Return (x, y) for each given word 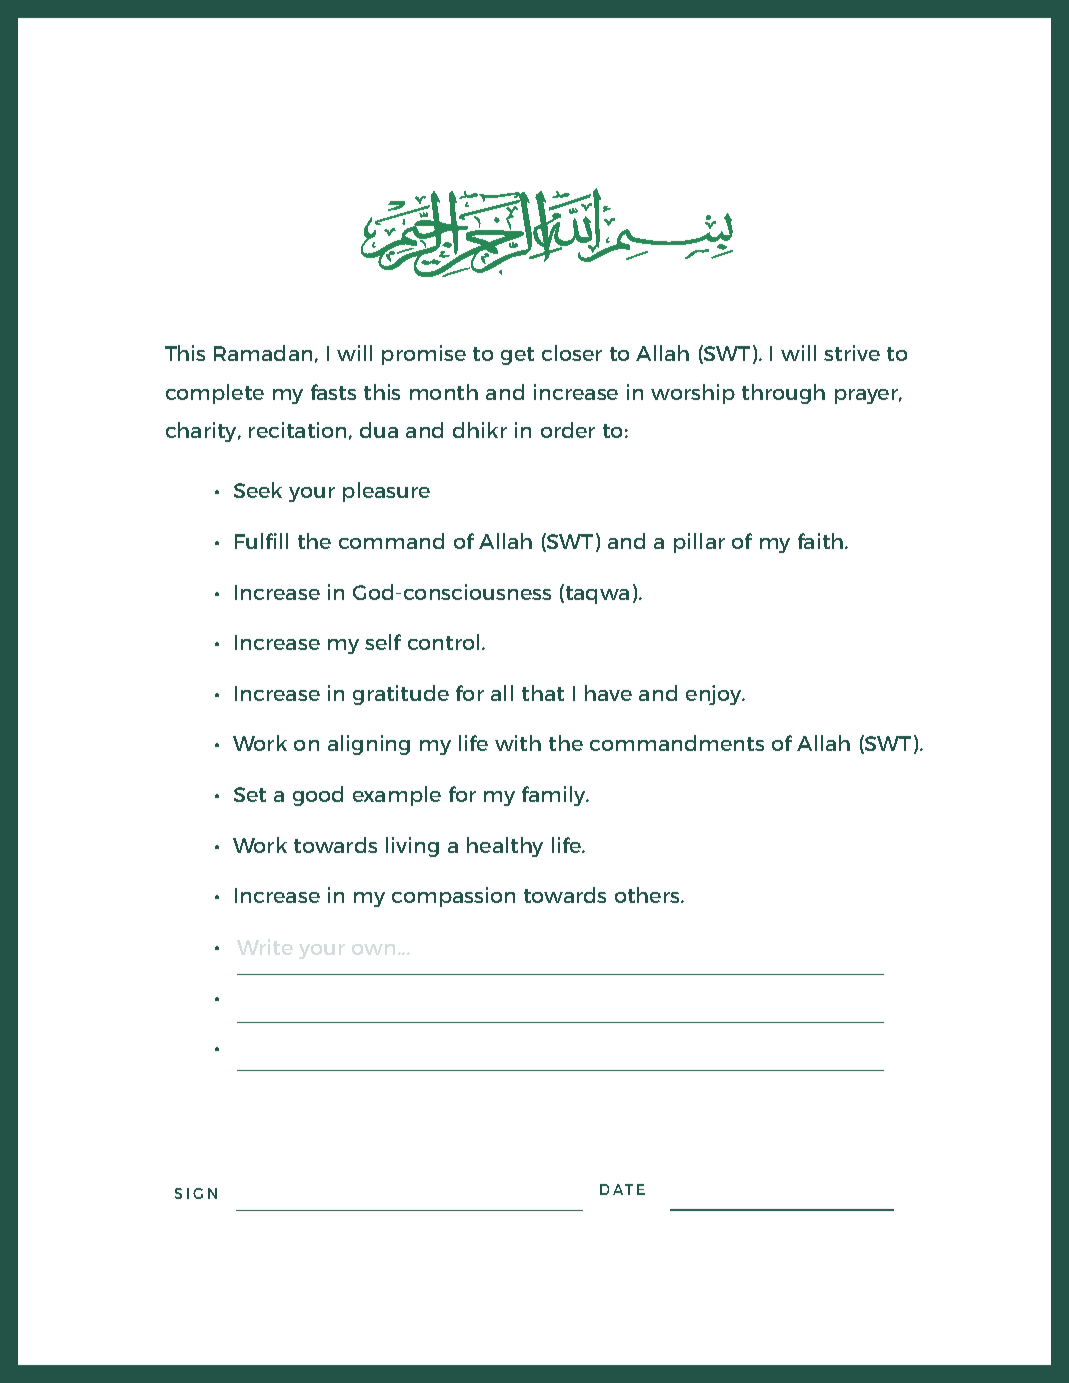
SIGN (196, 1193)
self (383, 642)
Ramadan (263, 353)
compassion (453, 897)
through (783, 394)
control (443, 642)
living (412, 847)
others (648, 895)
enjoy (715, 695)
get (517, 356)
